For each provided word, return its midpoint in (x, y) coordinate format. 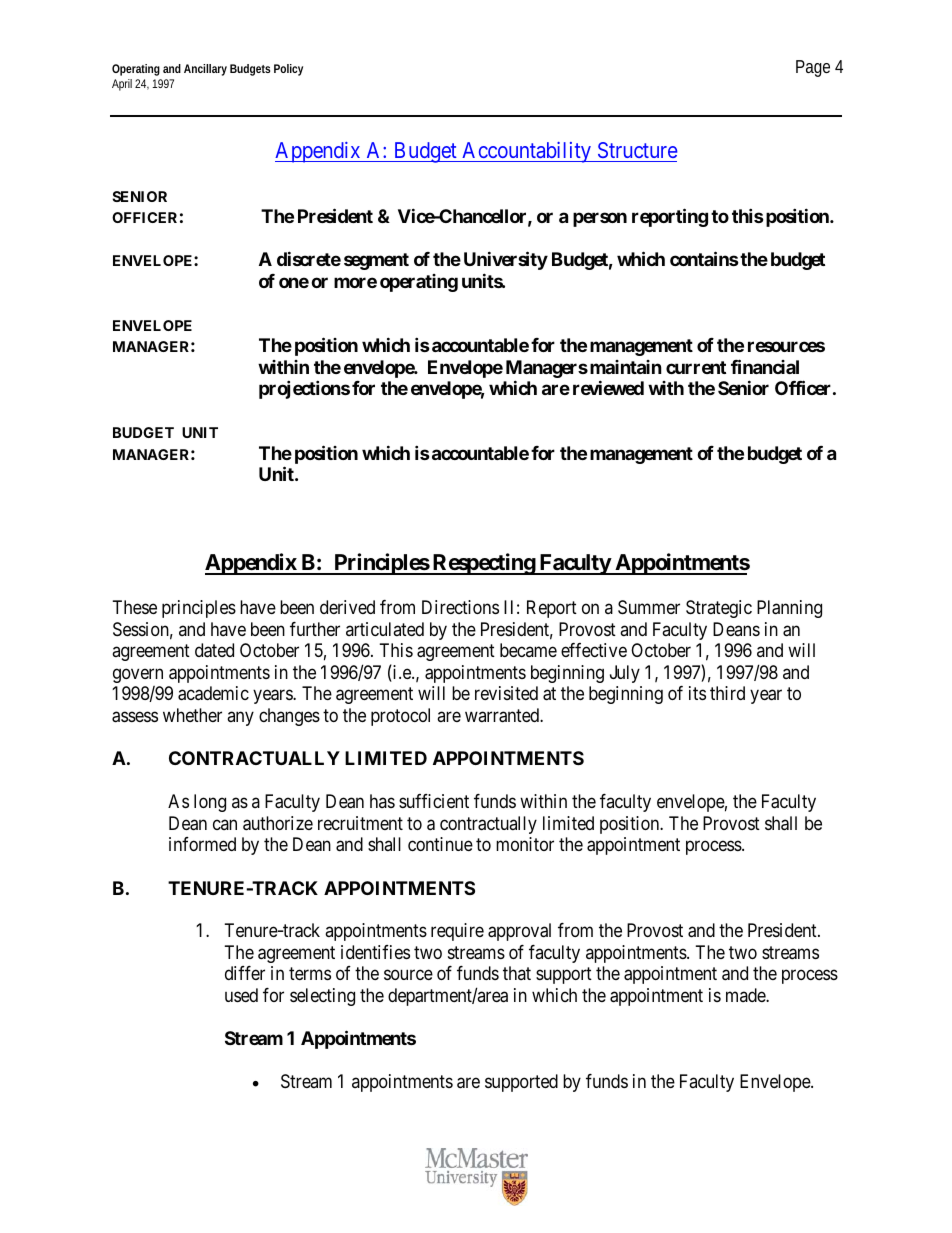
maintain (626, 367)
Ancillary (205, 70)
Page (813, 68)
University (506, 260)
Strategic (719, 609)
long (210, 803)
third (727, 693)
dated (214, 650)
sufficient (434, 801)
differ (245, 973)
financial (765, 366)
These (135, 607)
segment (376, 261)
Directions (460, 607)
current (696, 367)
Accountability (526, 152)
